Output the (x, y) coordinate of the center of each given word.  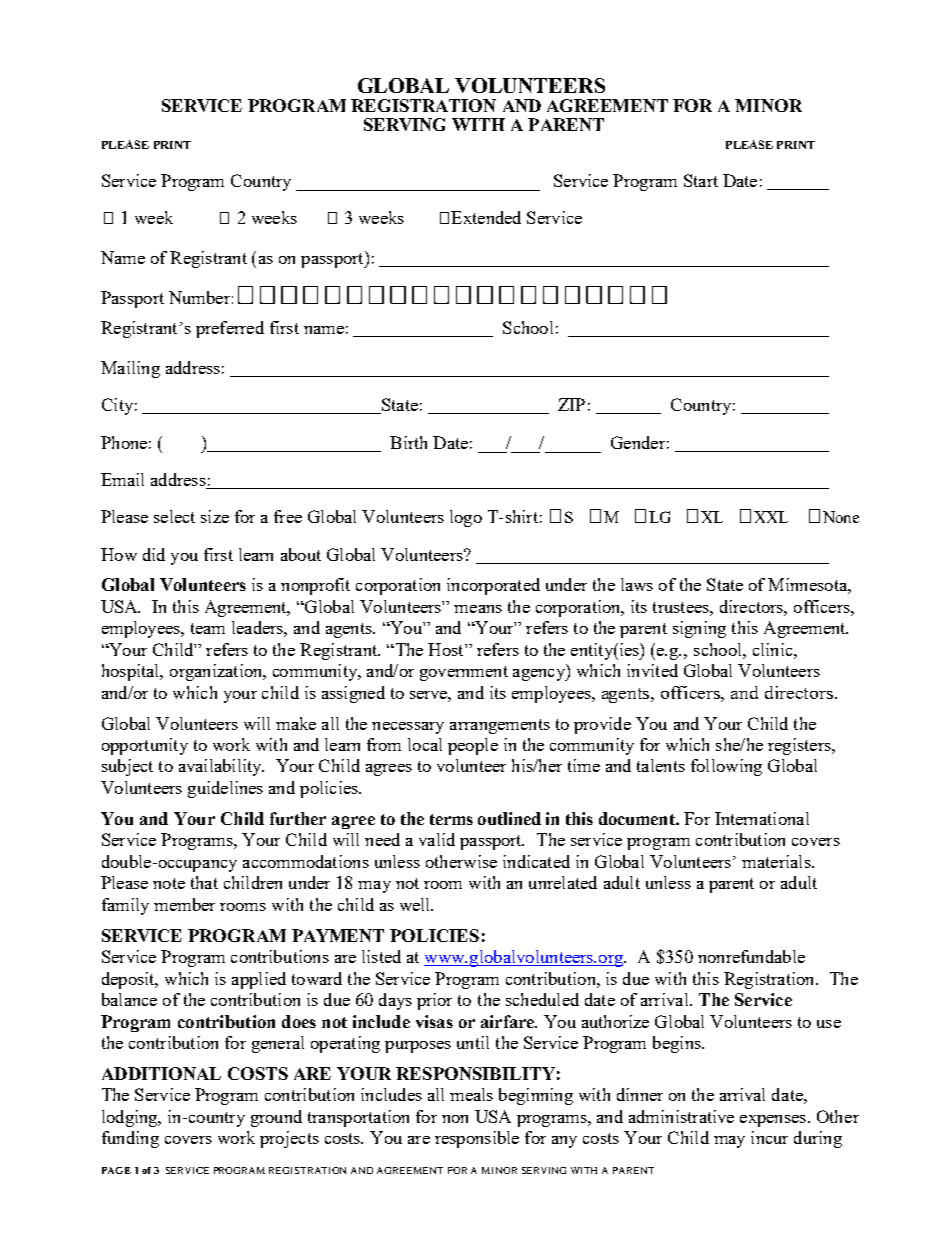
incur (769, 1137)
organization (217, 672)
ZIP (571, 404)
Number (199, 297)
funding (130, 1139)
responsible (477, 1139)
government (464, 673)
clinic (774, 649)
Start (701, 180)
